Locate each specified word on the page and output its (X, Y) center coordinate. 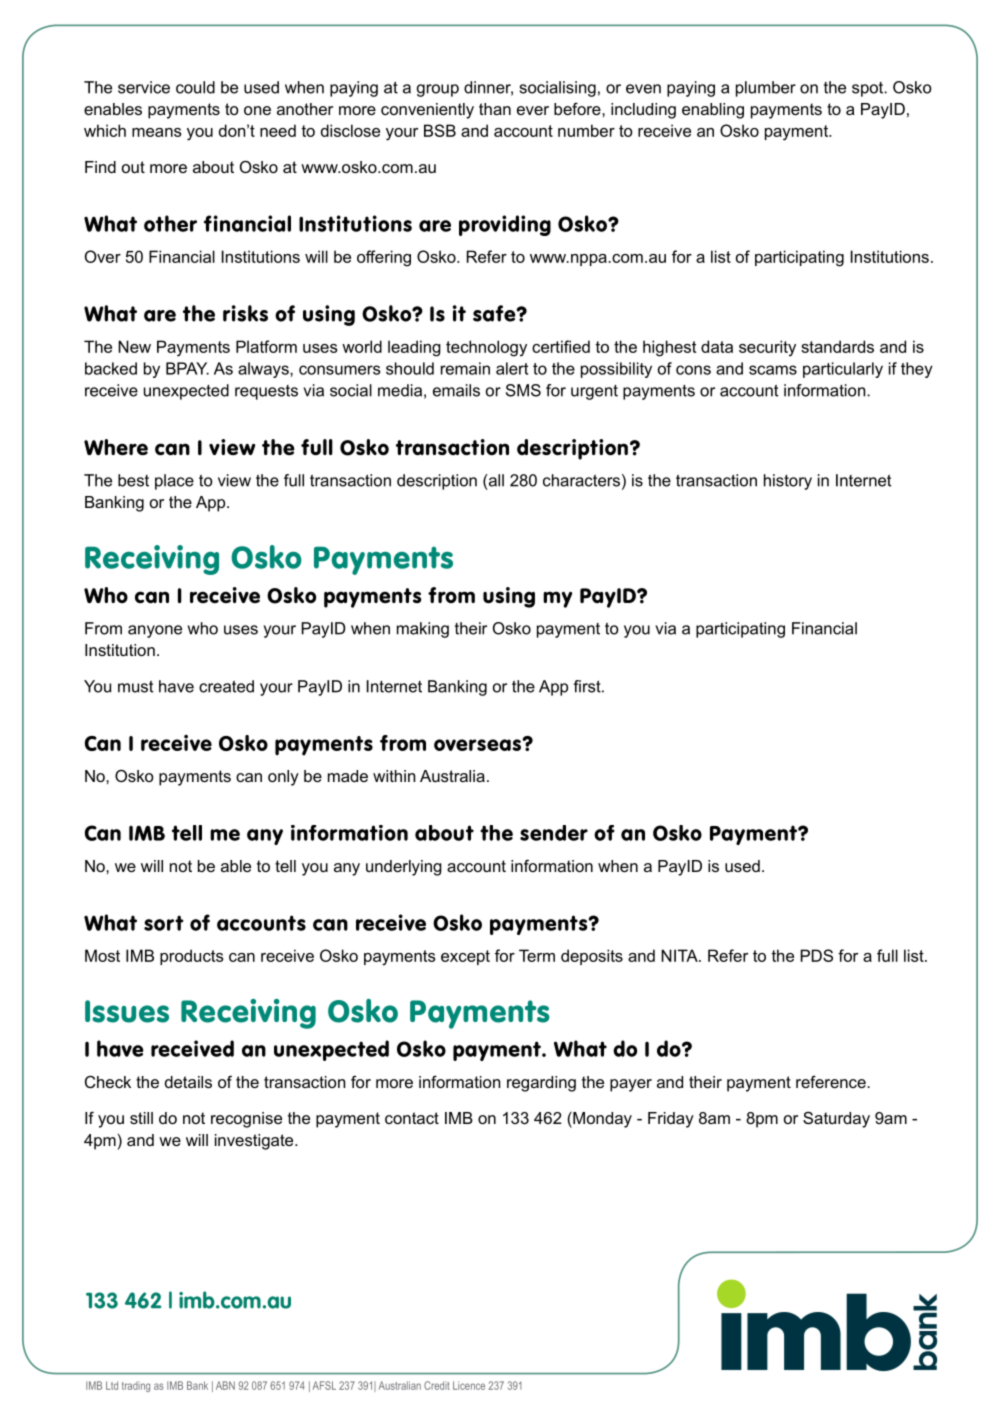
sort (164, 923)
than (495, 109)
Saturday (836, 1119)
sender (554, 833)
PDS (816, 955)
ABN (225, 1385)
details (188, 1082)
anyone (155, 631)
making (423, 630)
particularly (843, 370)
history (788, 482)
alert (512, 368)
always (264, 370)
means (157, 132)
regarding (541, 1084)
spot (869, 89)
